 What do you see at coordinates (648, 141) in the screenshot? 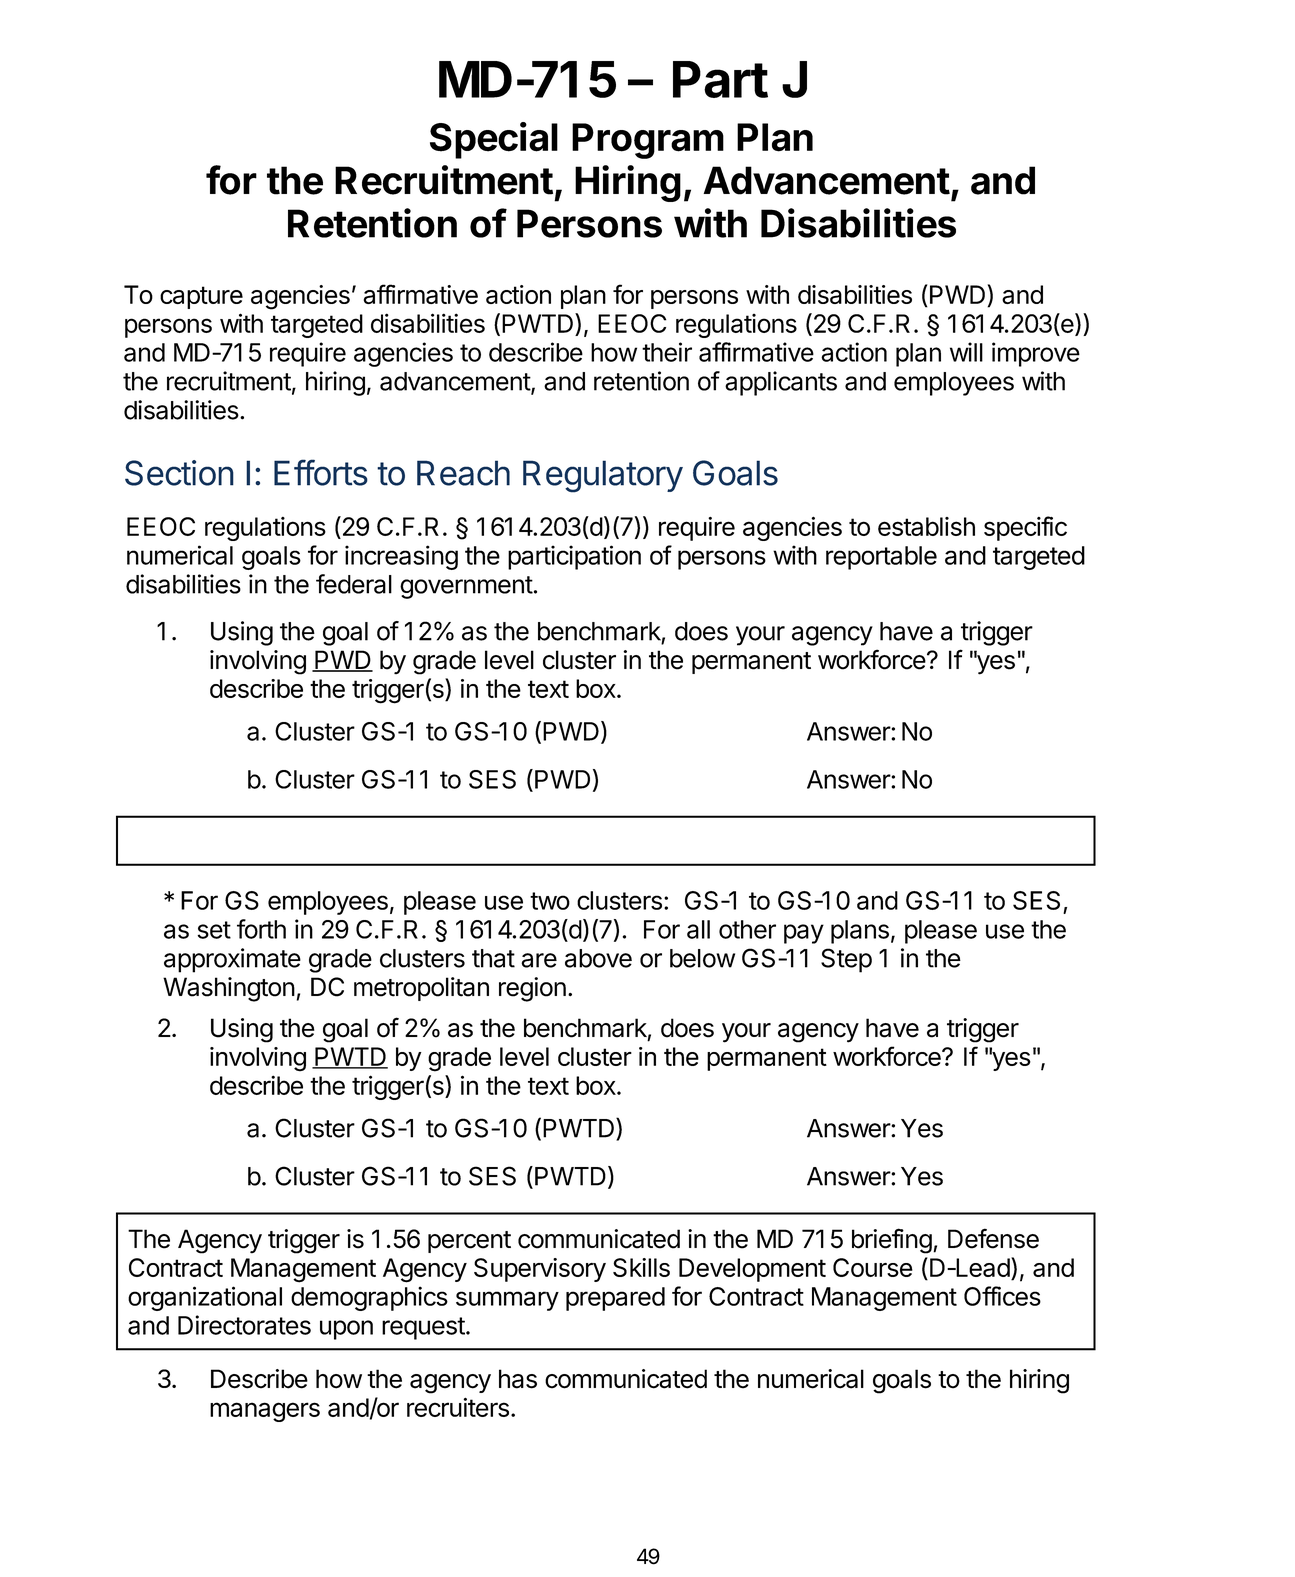
I see `Program` at bounding box center [648, 141].
